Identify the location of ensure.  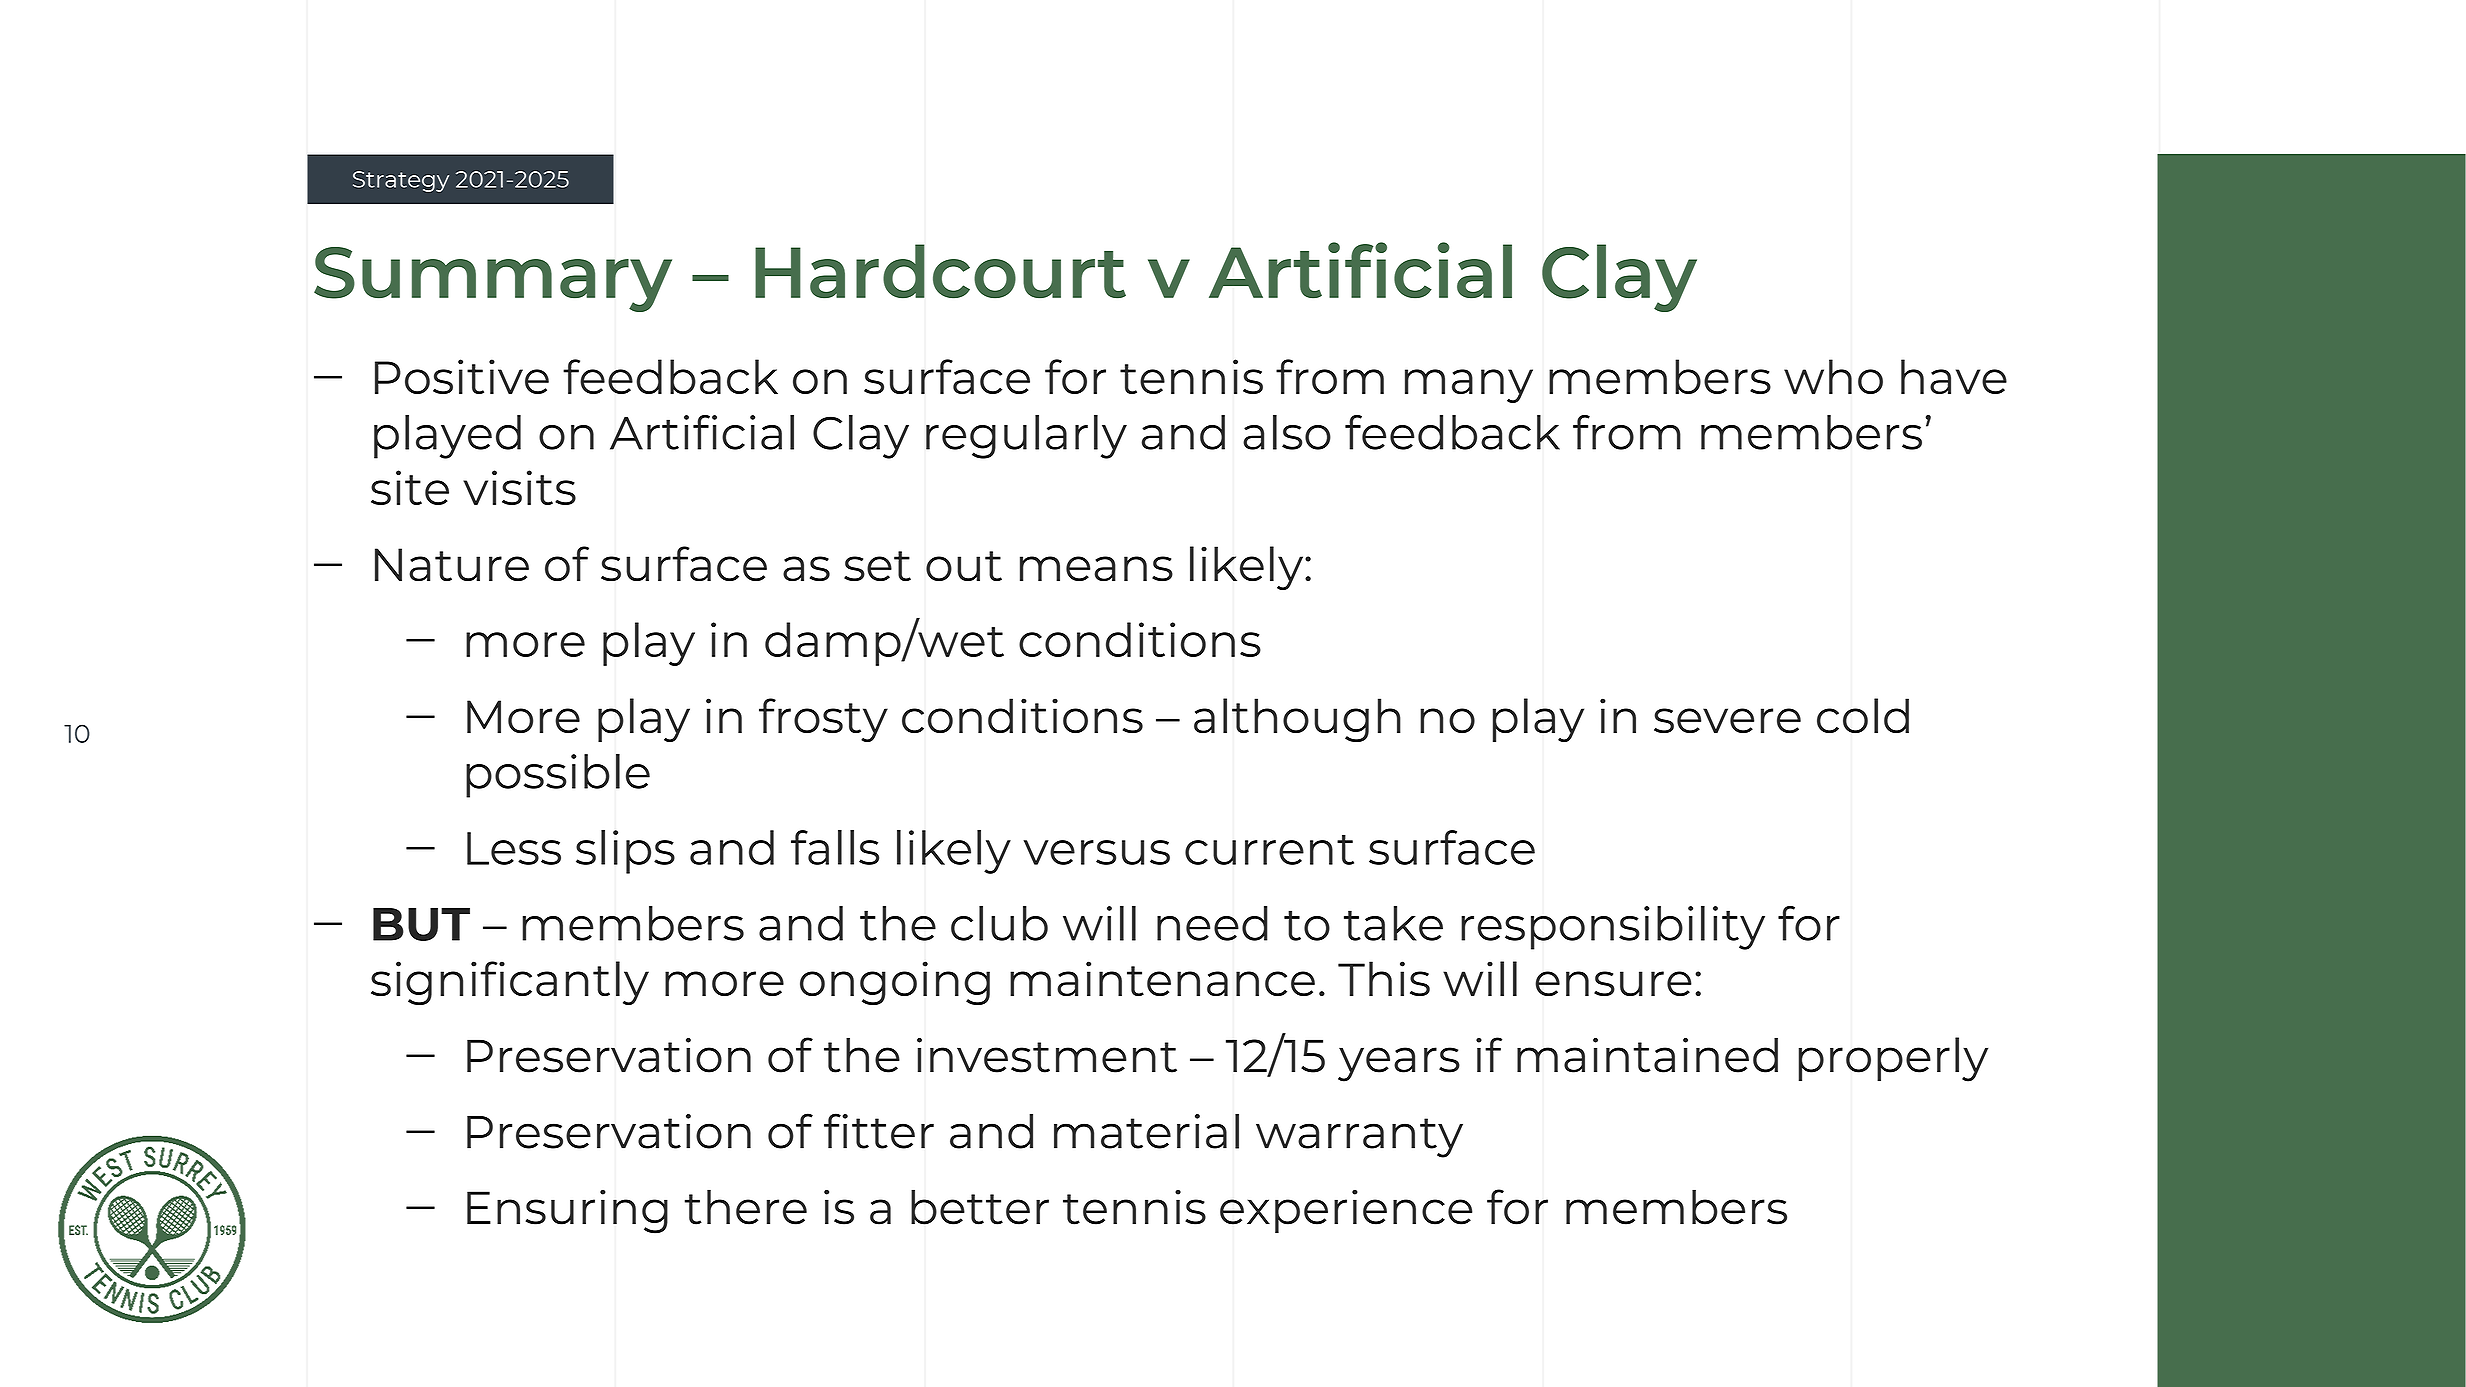
(1613, 984).
